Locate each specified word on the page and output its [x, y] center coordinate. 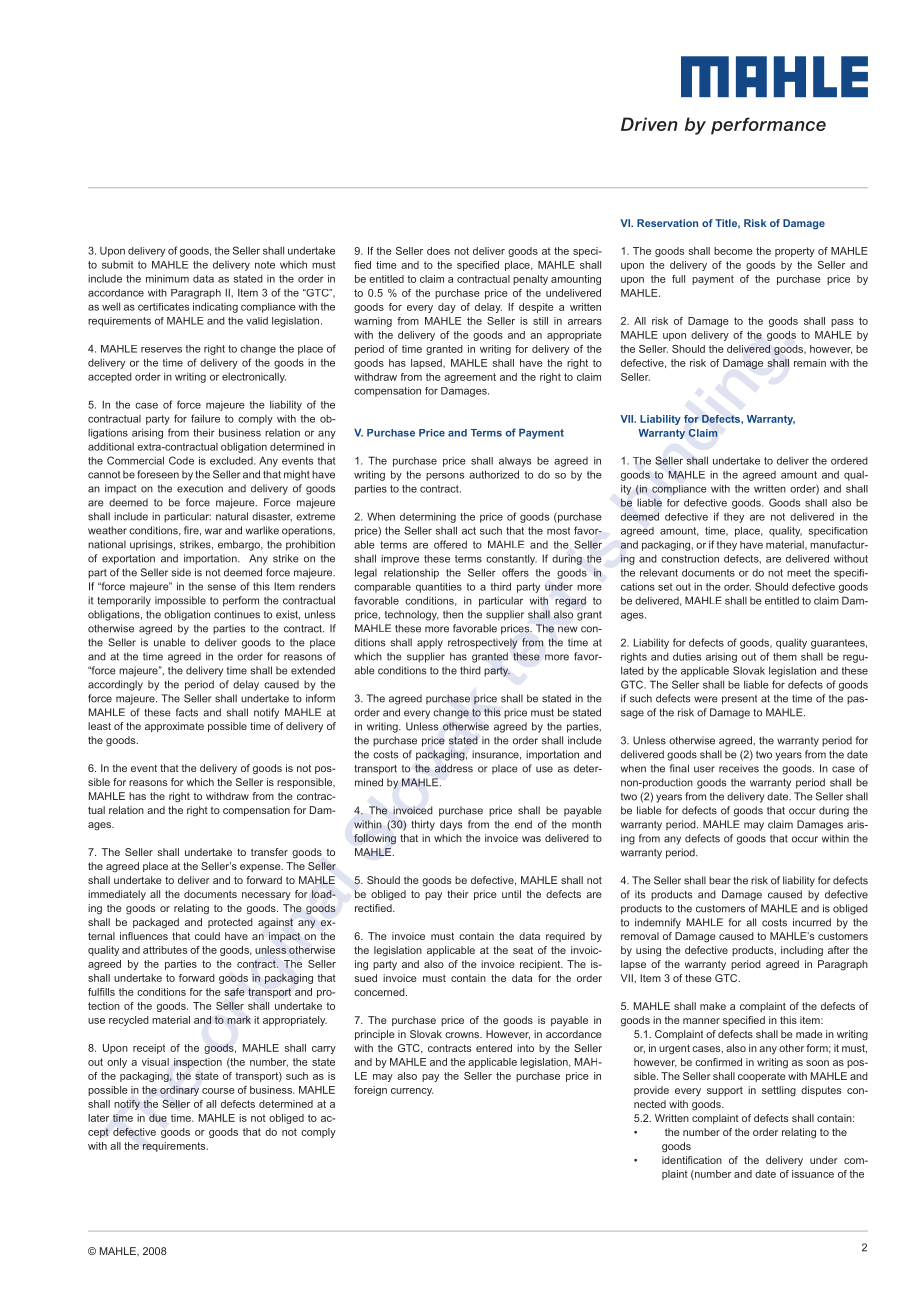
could [207, 936]
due [158, 1118]
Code [181, 460]
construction [690, 559]
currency [412, 1092]
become [733, 251]
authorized [494, 474]
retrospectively [482, 643]
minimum [167, 278]
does [438, 251]
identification [692, 1160]
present [739, 700]
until [511, 894]
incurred [812, 922]
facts [187, 712]
